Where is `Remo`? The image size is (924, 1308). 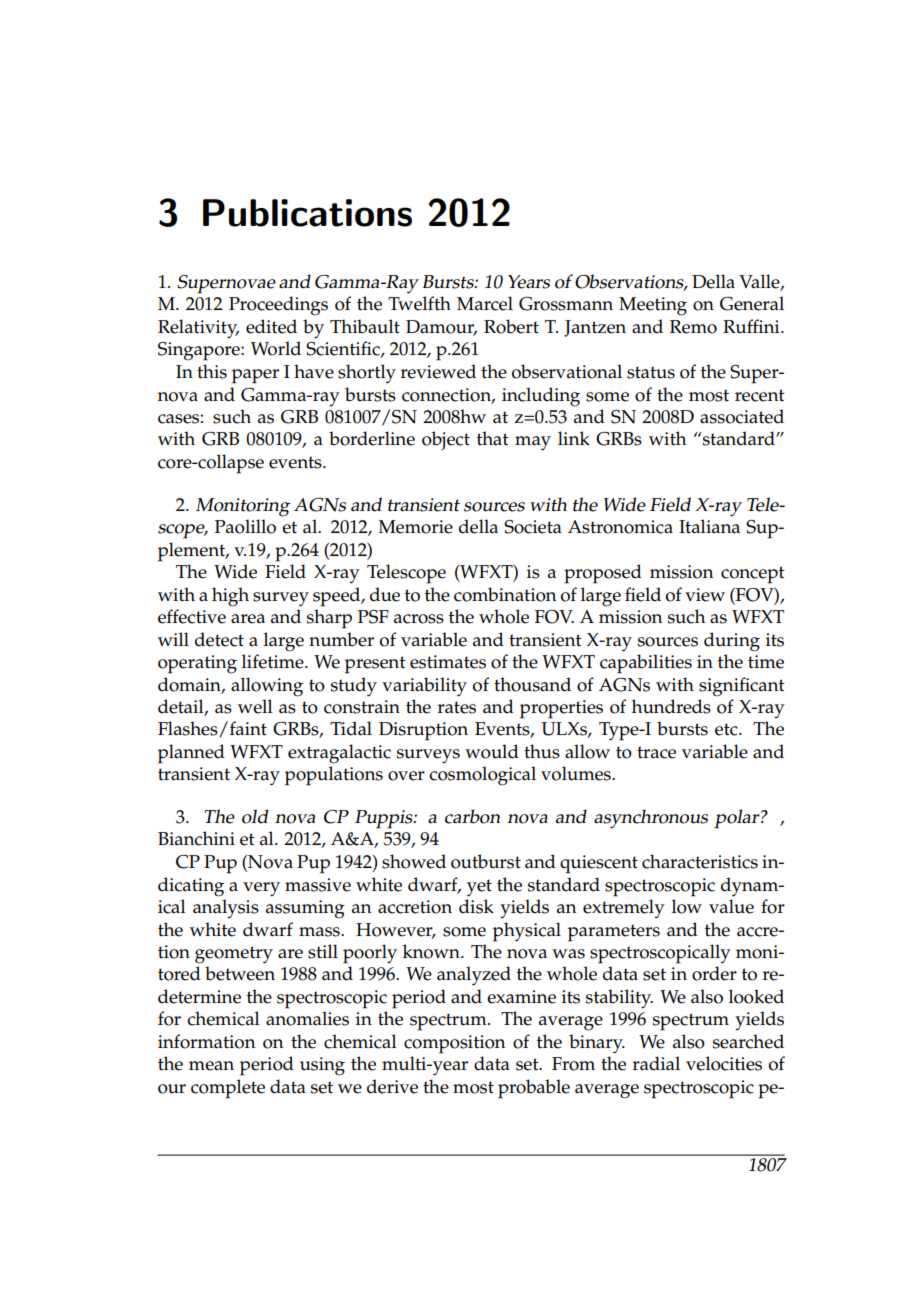 Remo is located at coordinates (693, 327).
